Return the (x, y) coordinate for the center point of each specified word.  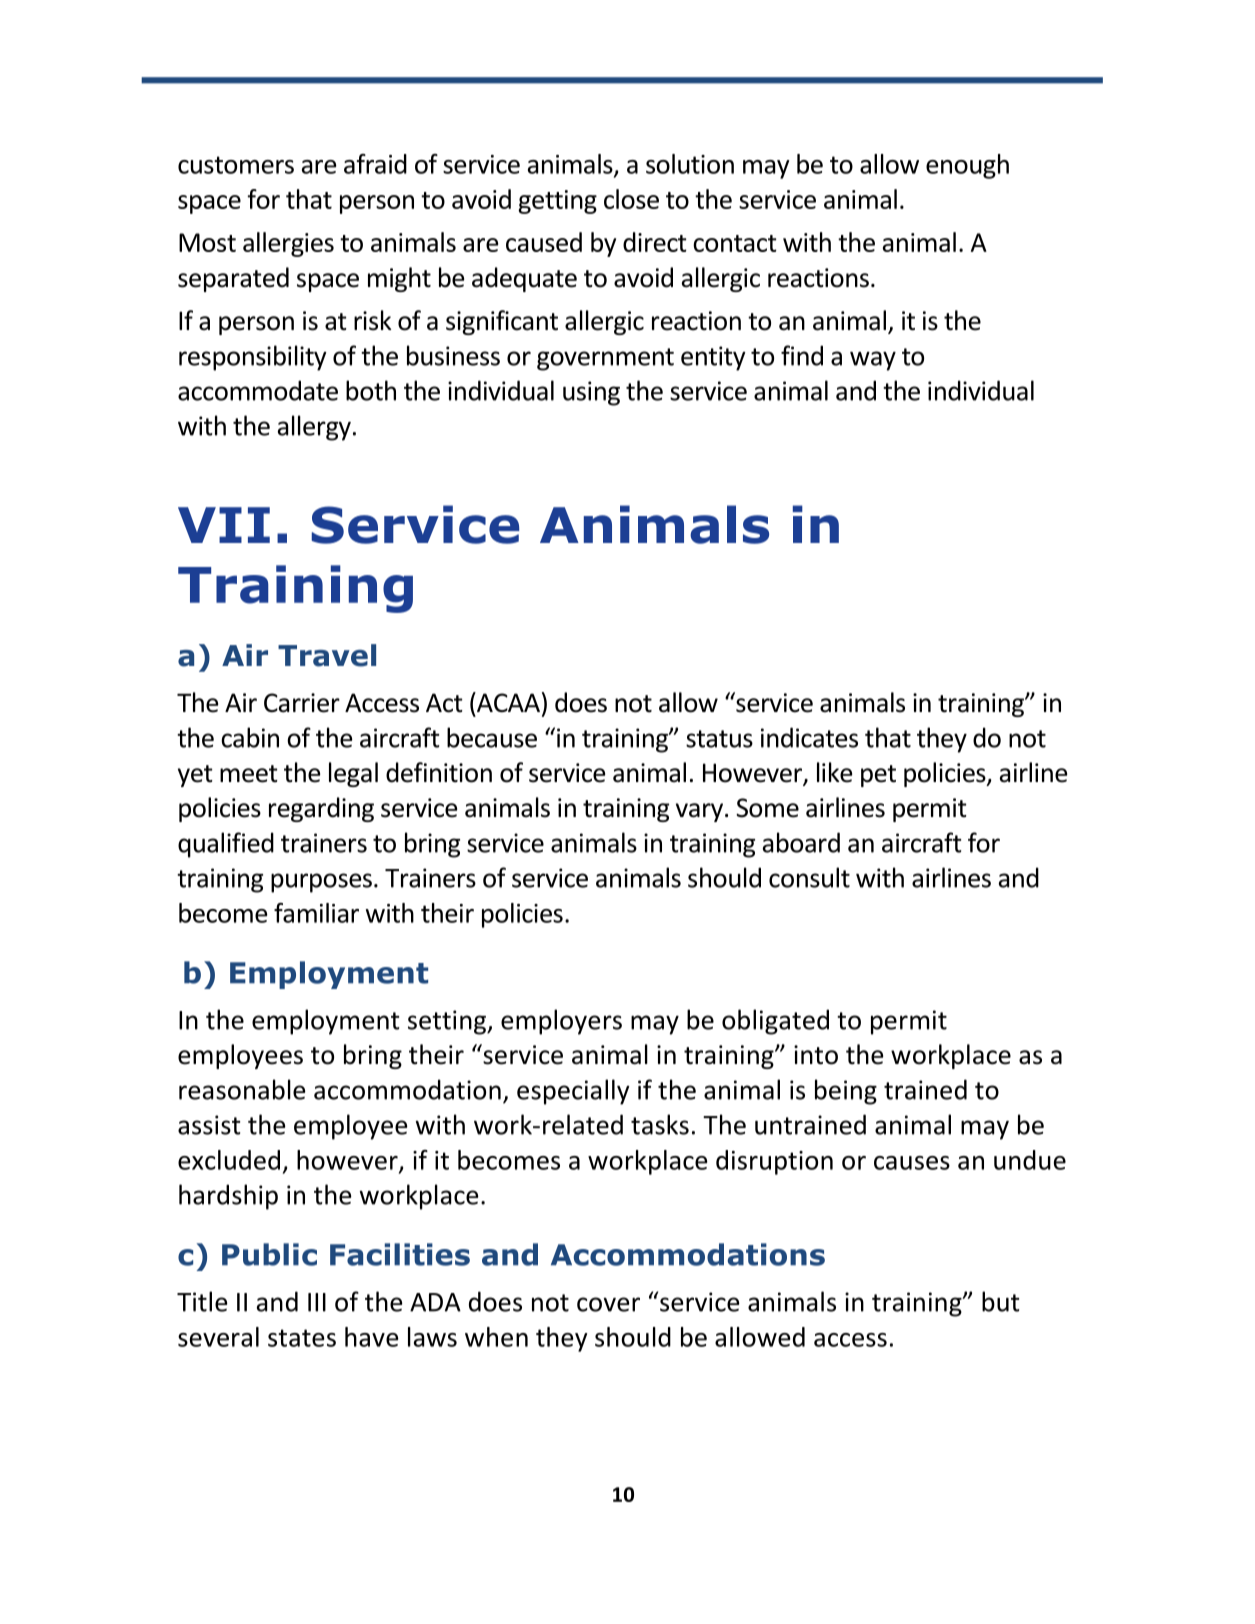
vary (701, 812)
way (873, 361)
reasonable (242, 1089)
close (631, 199)
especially (573, 1092)
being (846, 1092)
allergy (314, 428)
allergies (288, 244)
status (719, 739)
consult (809, 877)
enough (967, 166)
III (317, 1302)
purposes (321, 883)
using (591, 393)
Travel (327, 655)
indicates (809, 737)
